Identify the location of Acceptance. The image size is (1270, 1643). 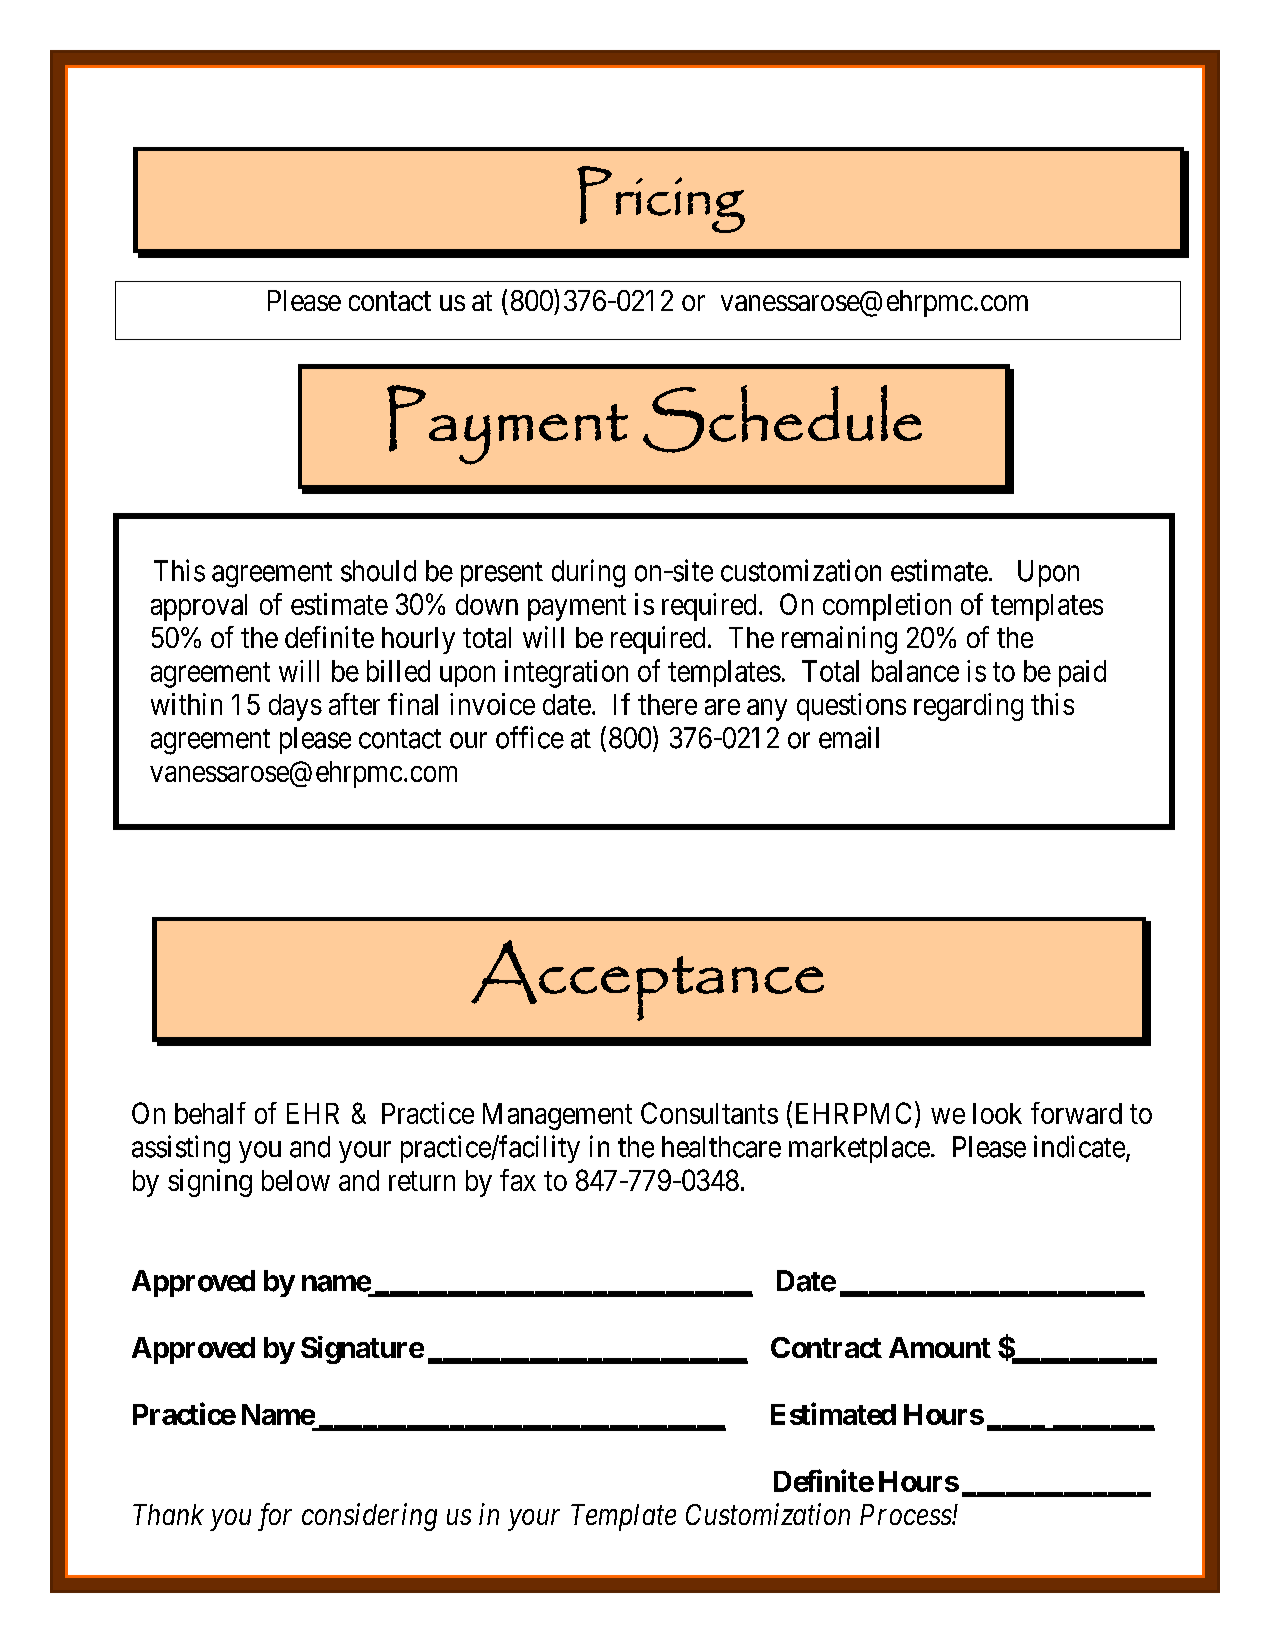
(647, 980).
